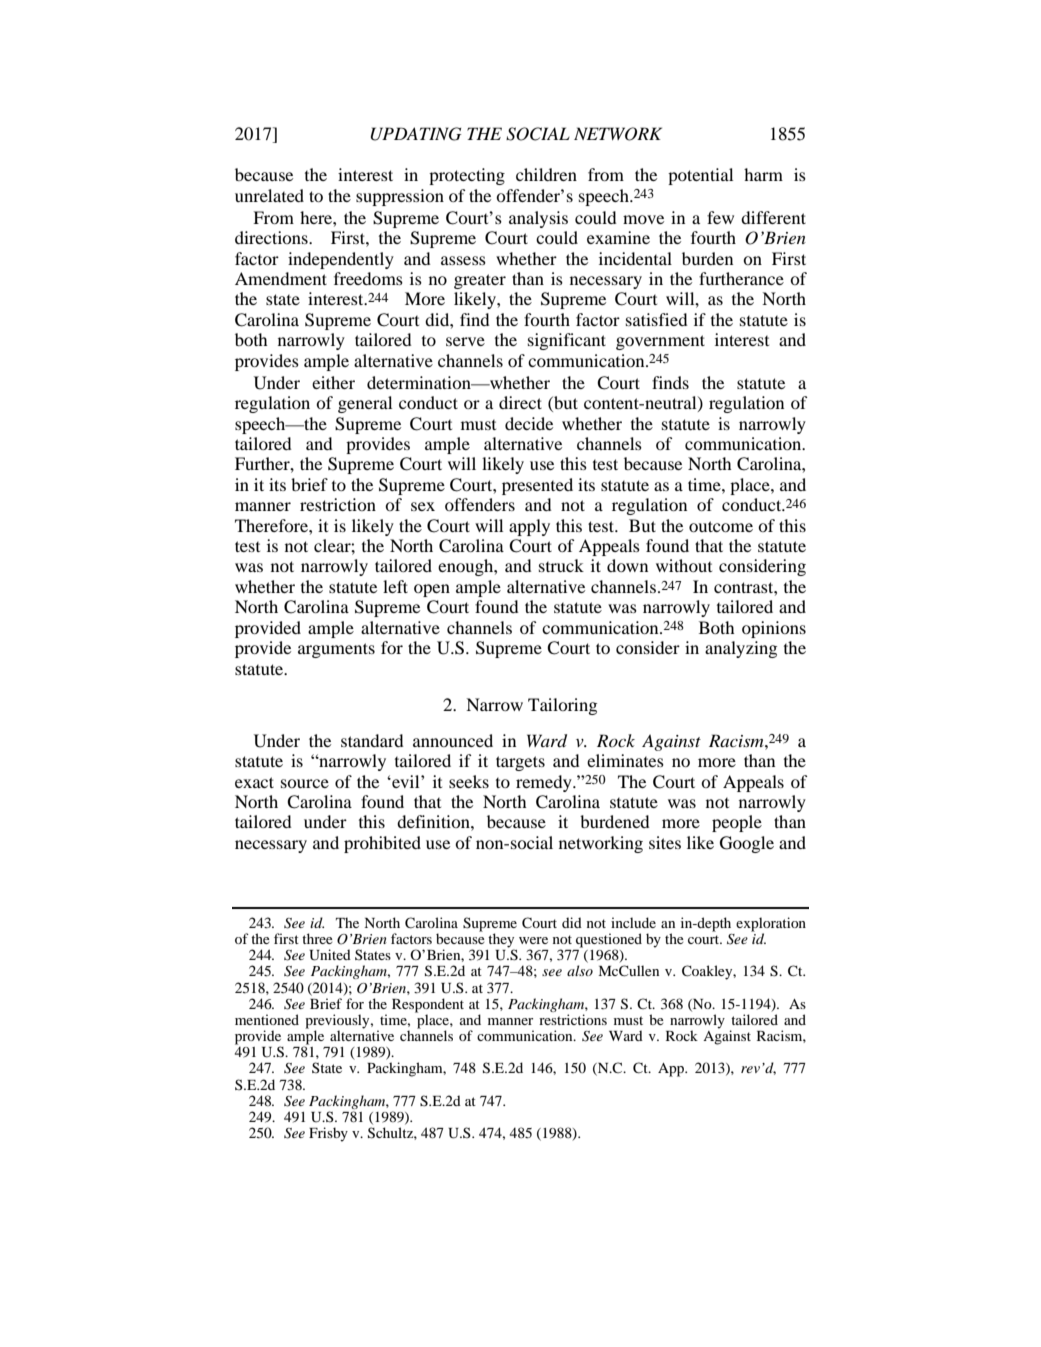  I want to click on targets, so click(520, 763).
